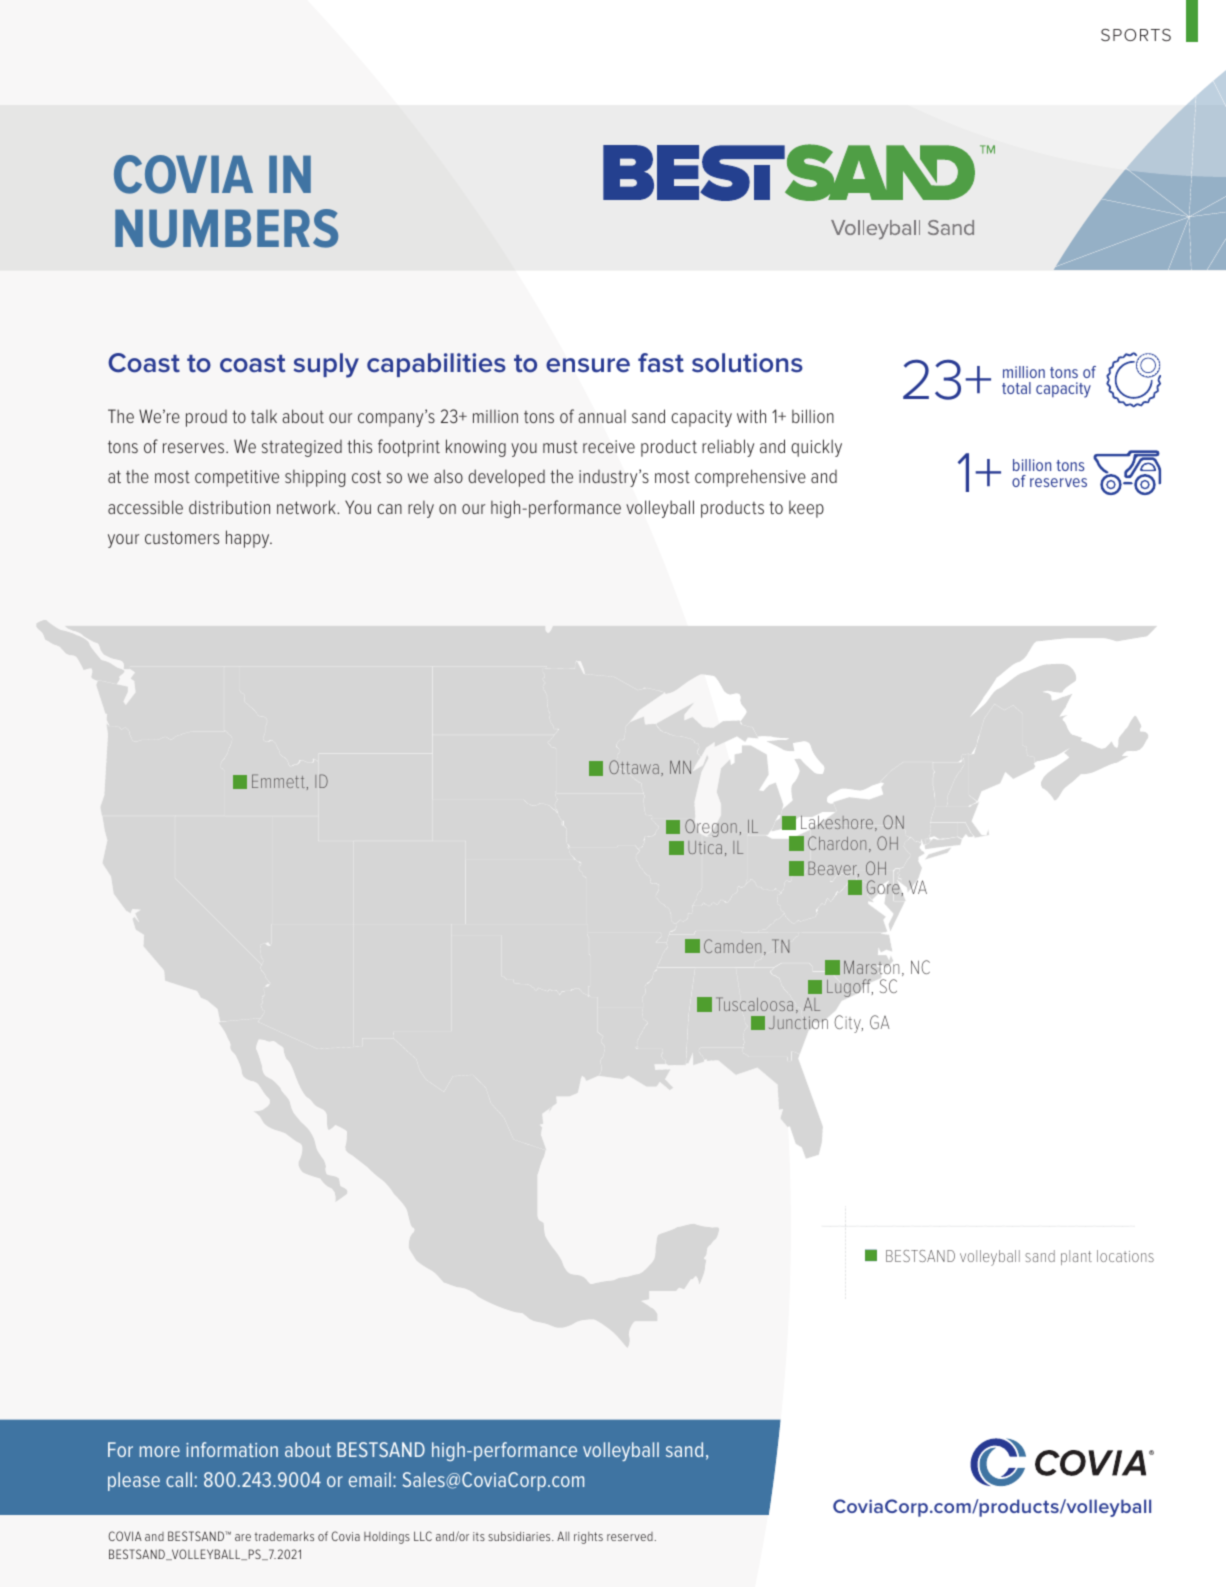  What do you see at coordinates (1136, 35) in the screenshot?
I see `SPORTS` at bounding box center [1136, 35].
